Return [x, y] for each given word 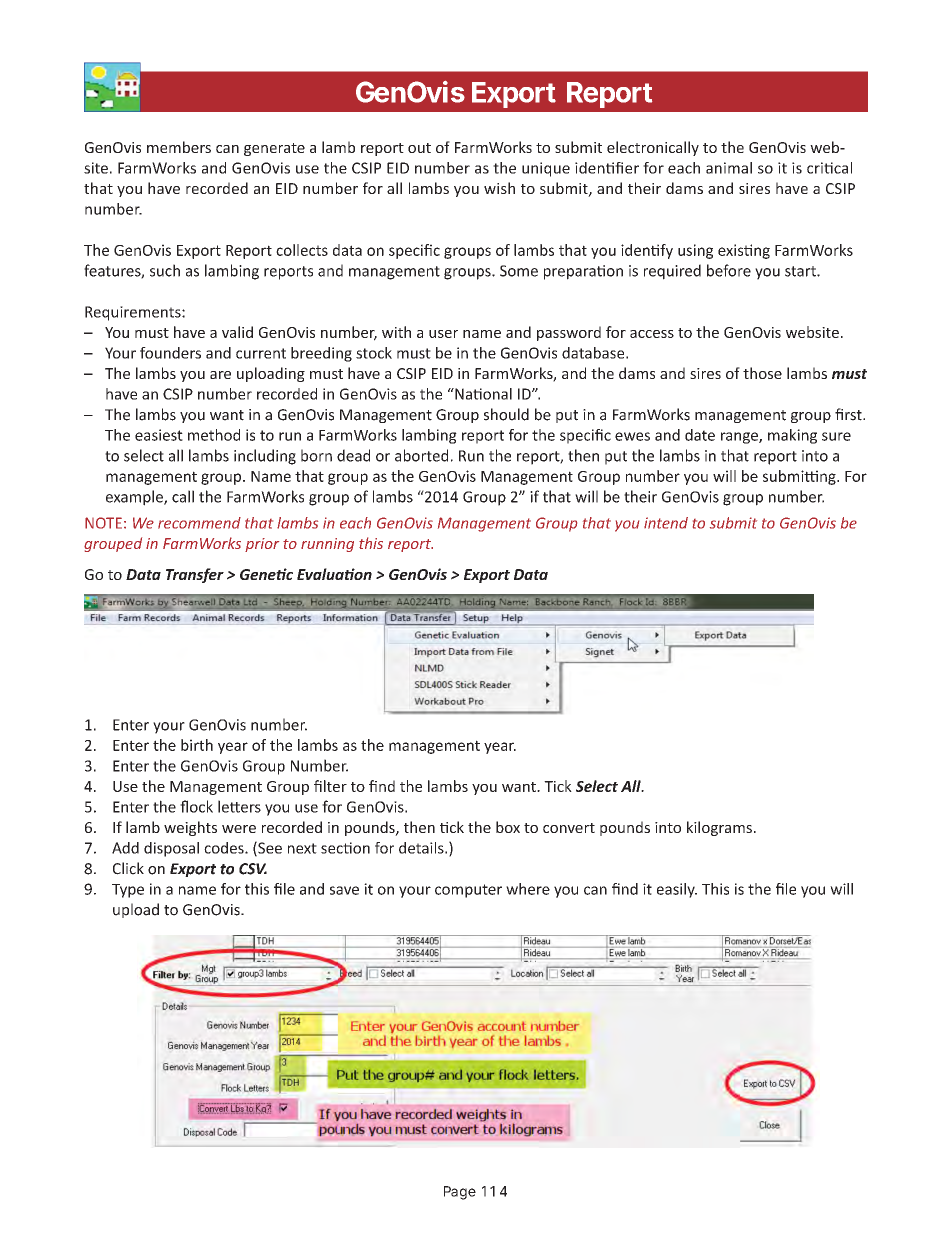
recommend [199, 523]
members [179, 147]
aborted [421, 455]
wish [499, 188]
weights [190, 828]
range [740, 438]
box [508, 827]
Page [460, 1193]
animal [729, 168]
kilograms [719, 828]
